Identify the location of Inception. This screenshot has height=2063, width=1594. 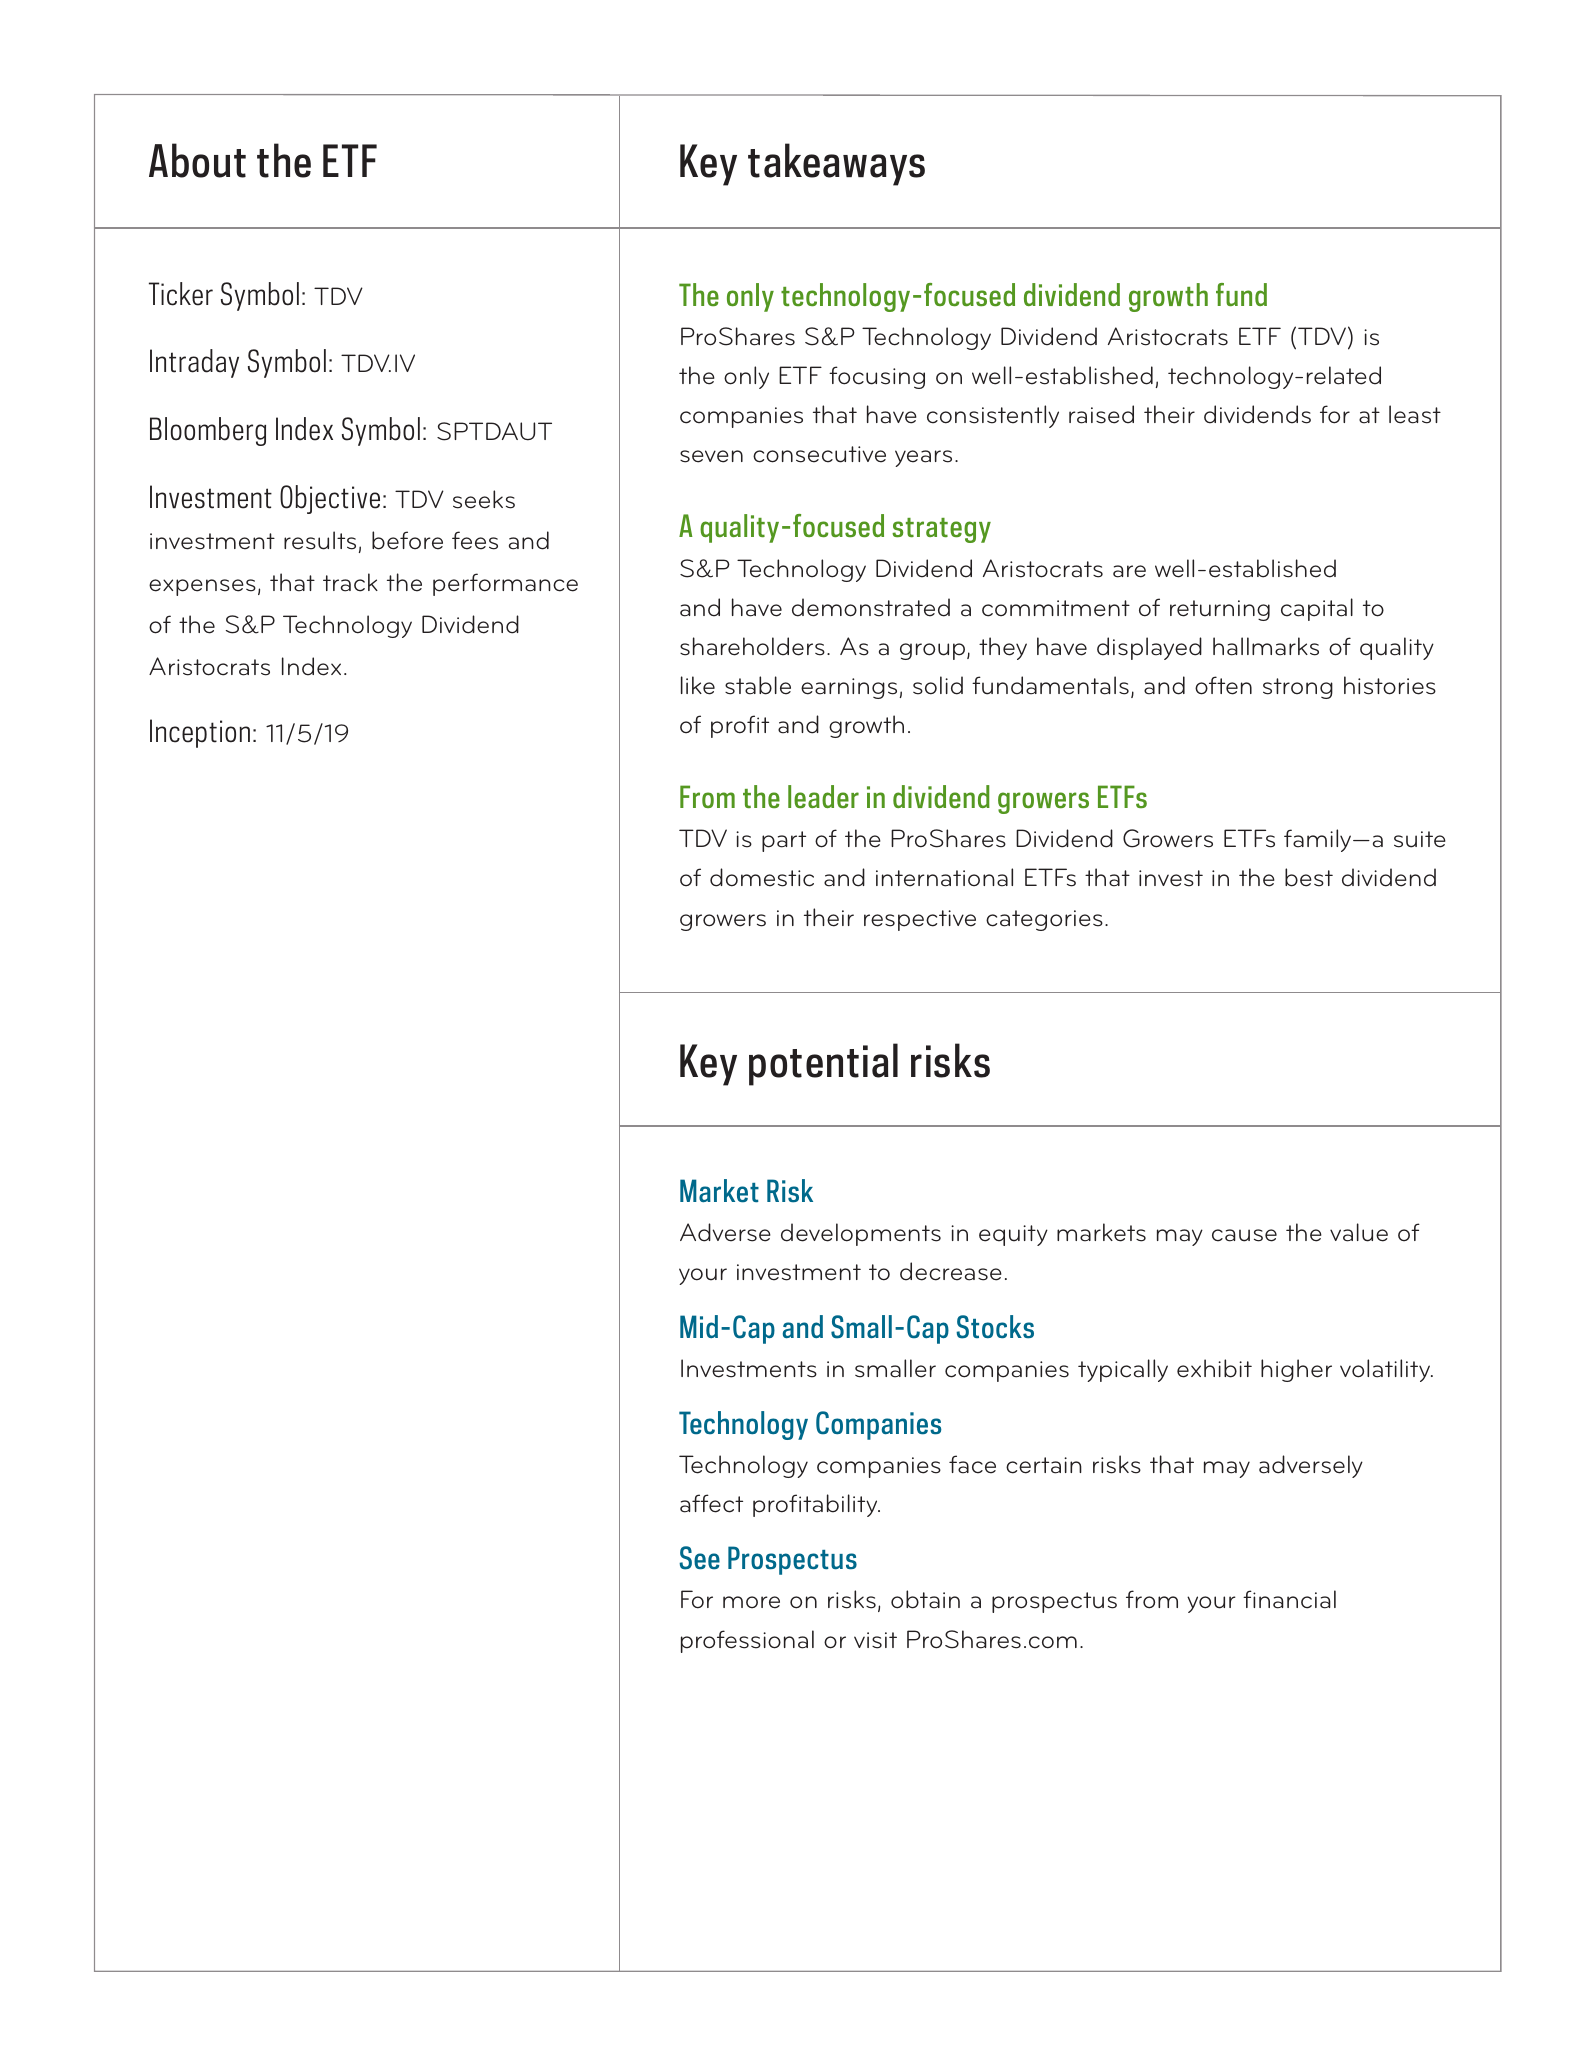
(200, 733).
